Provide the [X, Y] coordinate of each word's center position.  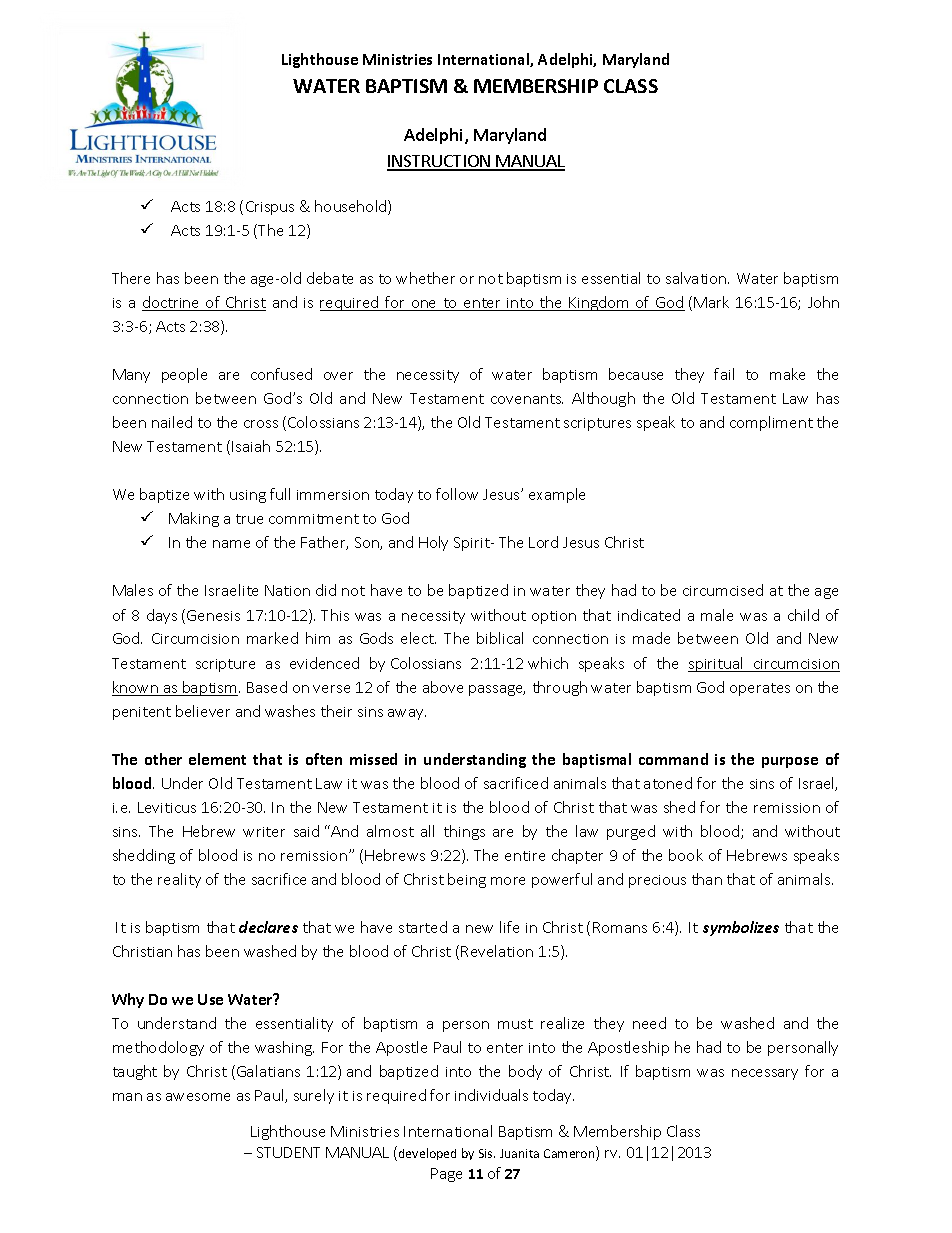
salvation [697, 278]
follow [457, 494]
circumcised [723, 590]
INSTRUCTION [439, 162]
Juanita [519, 1153]
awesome [198, 1097]
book [686, 855]
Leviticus [167, 807]
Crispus [270, 208]
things [464, 832]
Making [194, 519]
